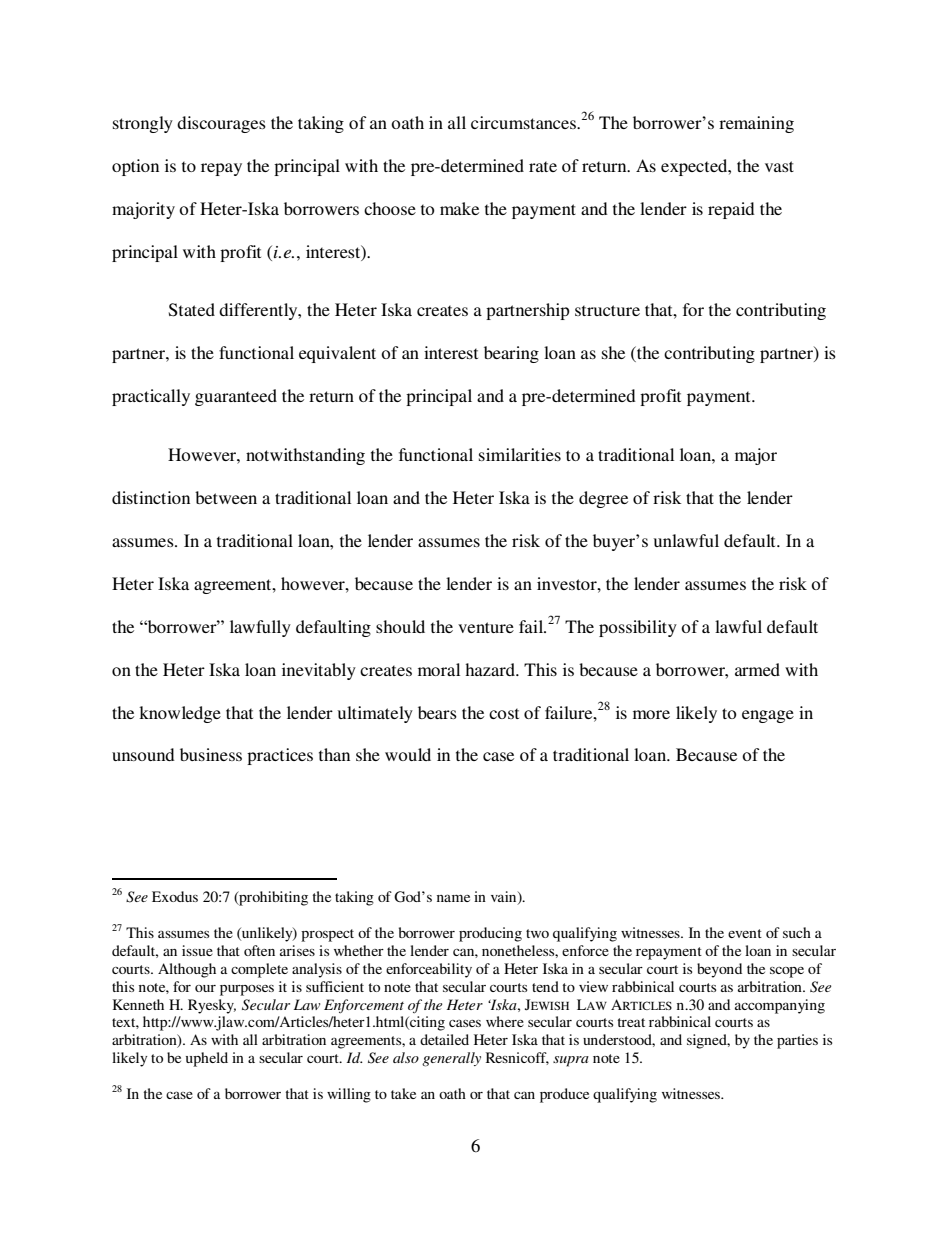 Image resolution: width=952 pixels, height=1233 pixels. What do you see at coordinates (603, 499) in the screenshot?
I see `degree` at bounding box center [603, 499].
